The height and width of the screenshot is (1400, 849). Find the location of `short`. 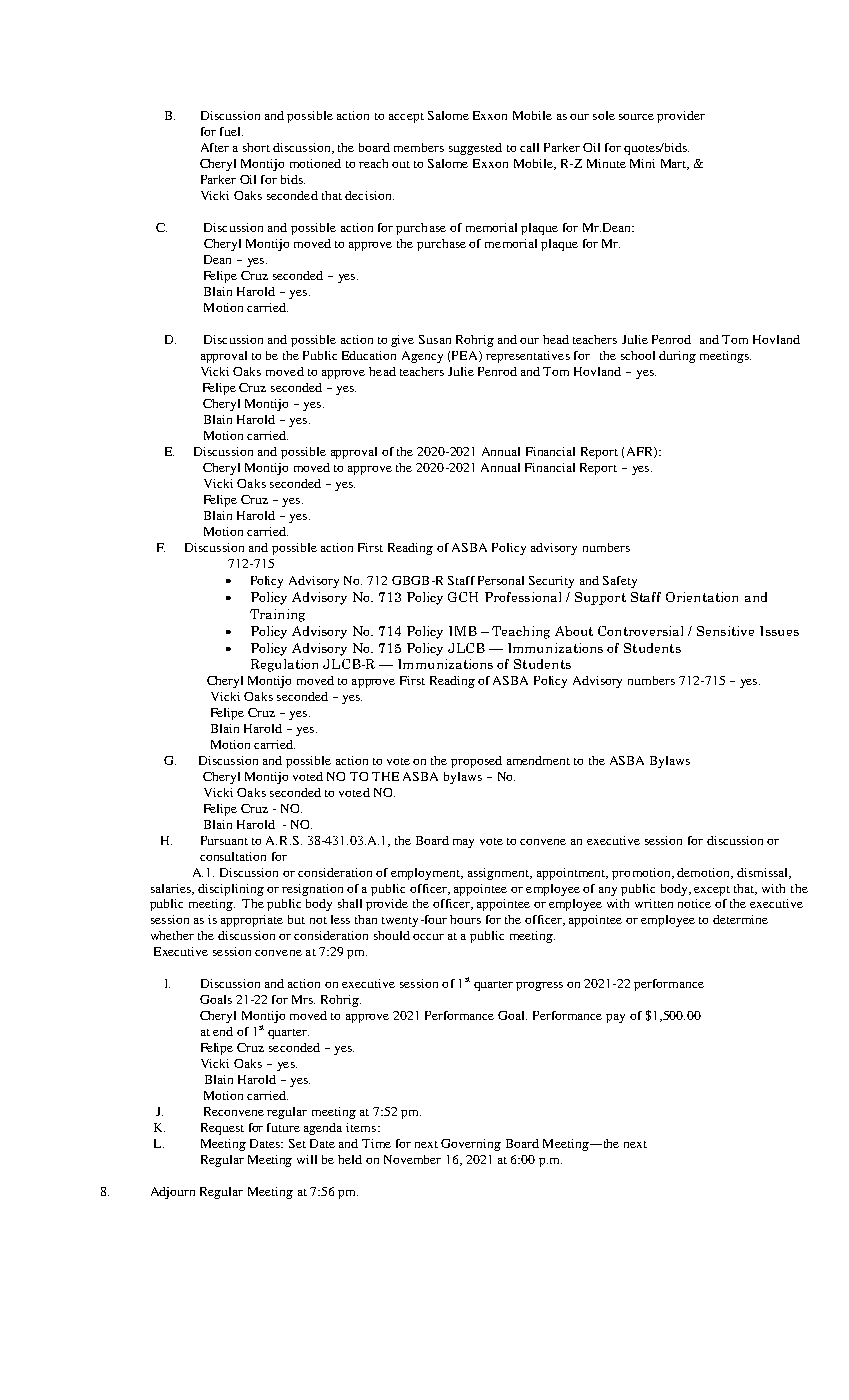

short is located at coordinates (256, 147).
